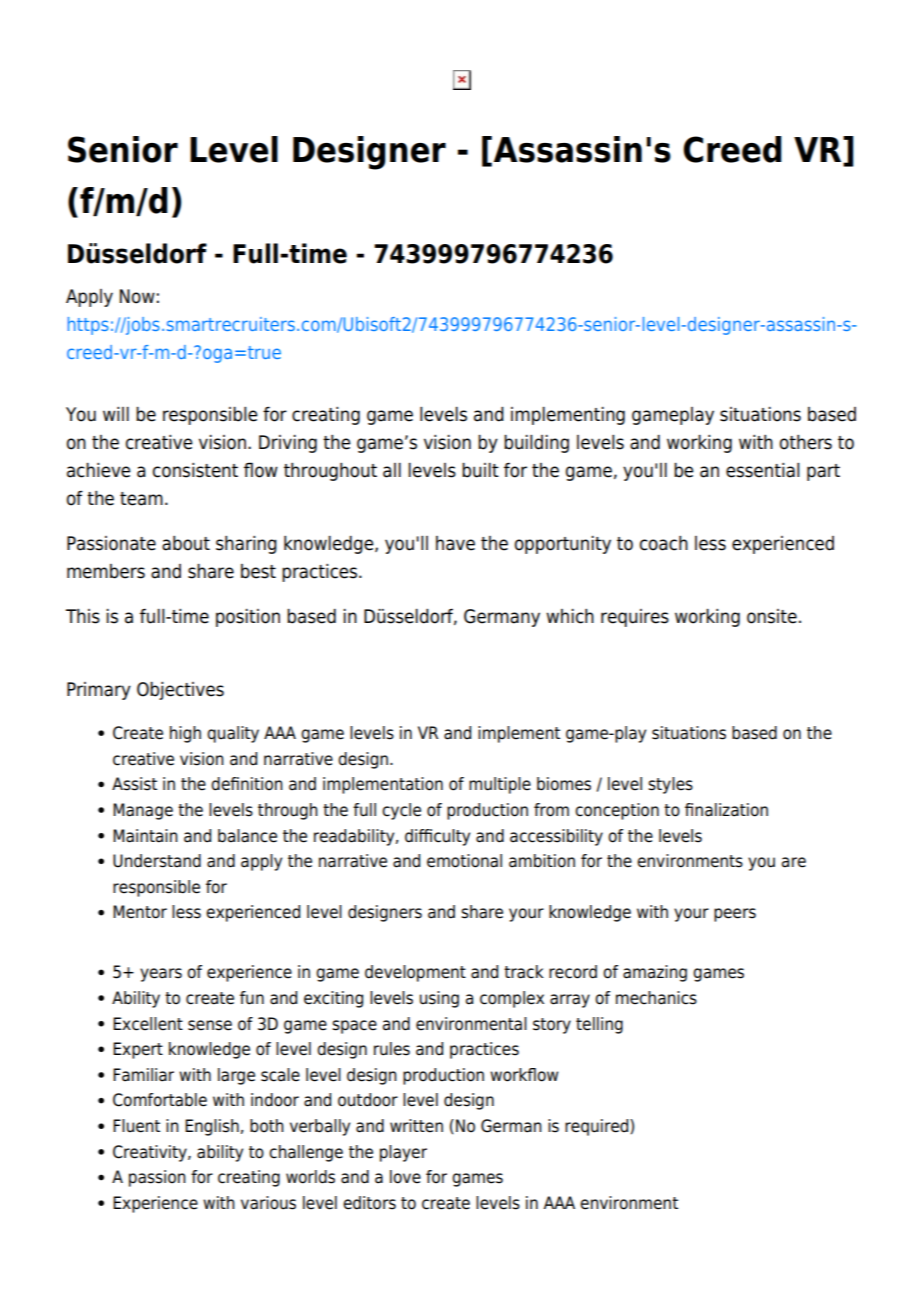 This image has height=1308, width=924. I want to click on cycle, so click(401, 811).
